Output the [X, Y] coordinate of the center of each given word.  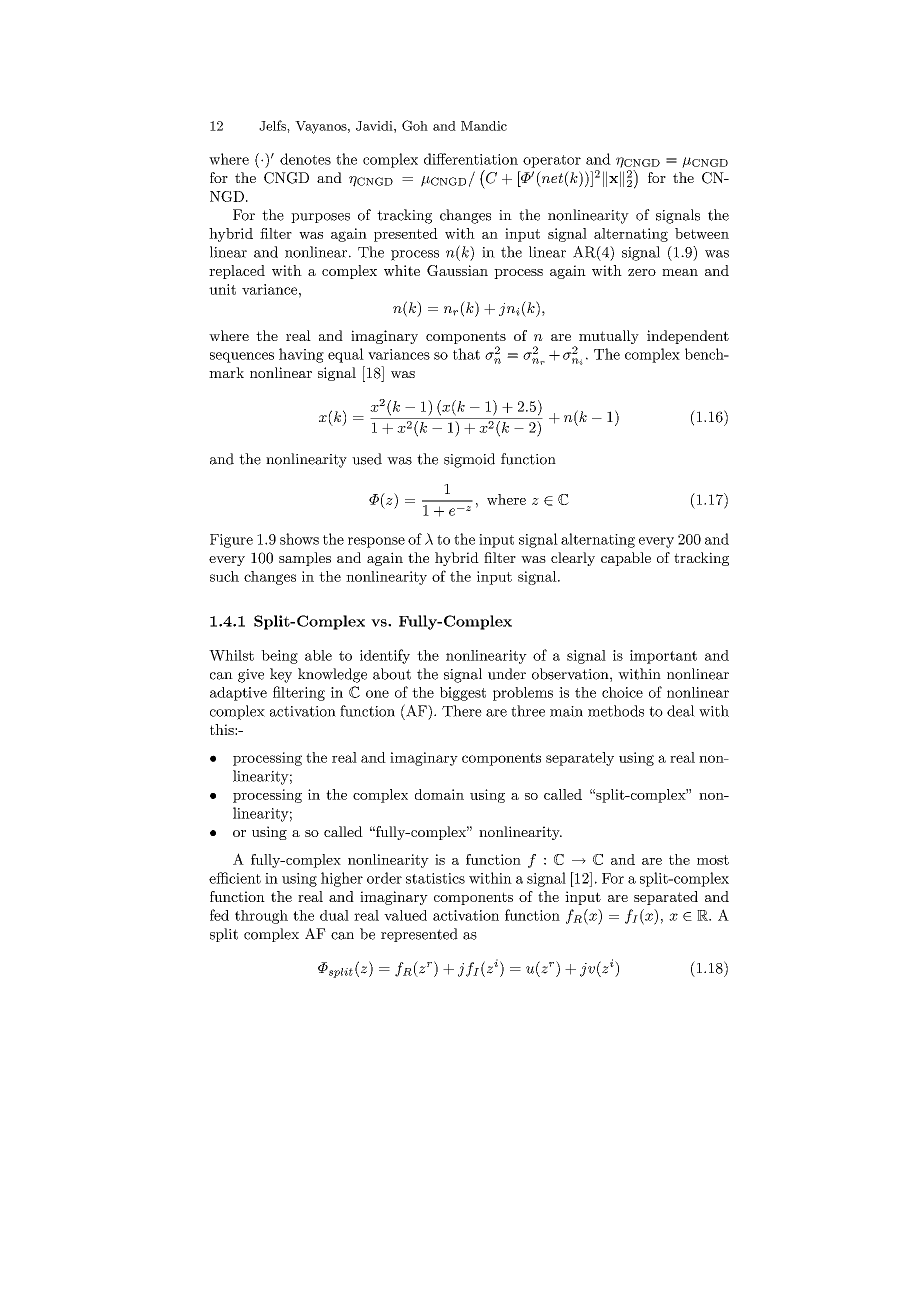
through [261, 917]
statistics [435, 878]
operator [552, 161]
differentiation [471, 159]
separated [666, 898]
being [279, 657]
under [507, 674]
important [663, 657]
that [466, 354]
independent [688, 337]
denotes [305, 159]
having [301, 355]
